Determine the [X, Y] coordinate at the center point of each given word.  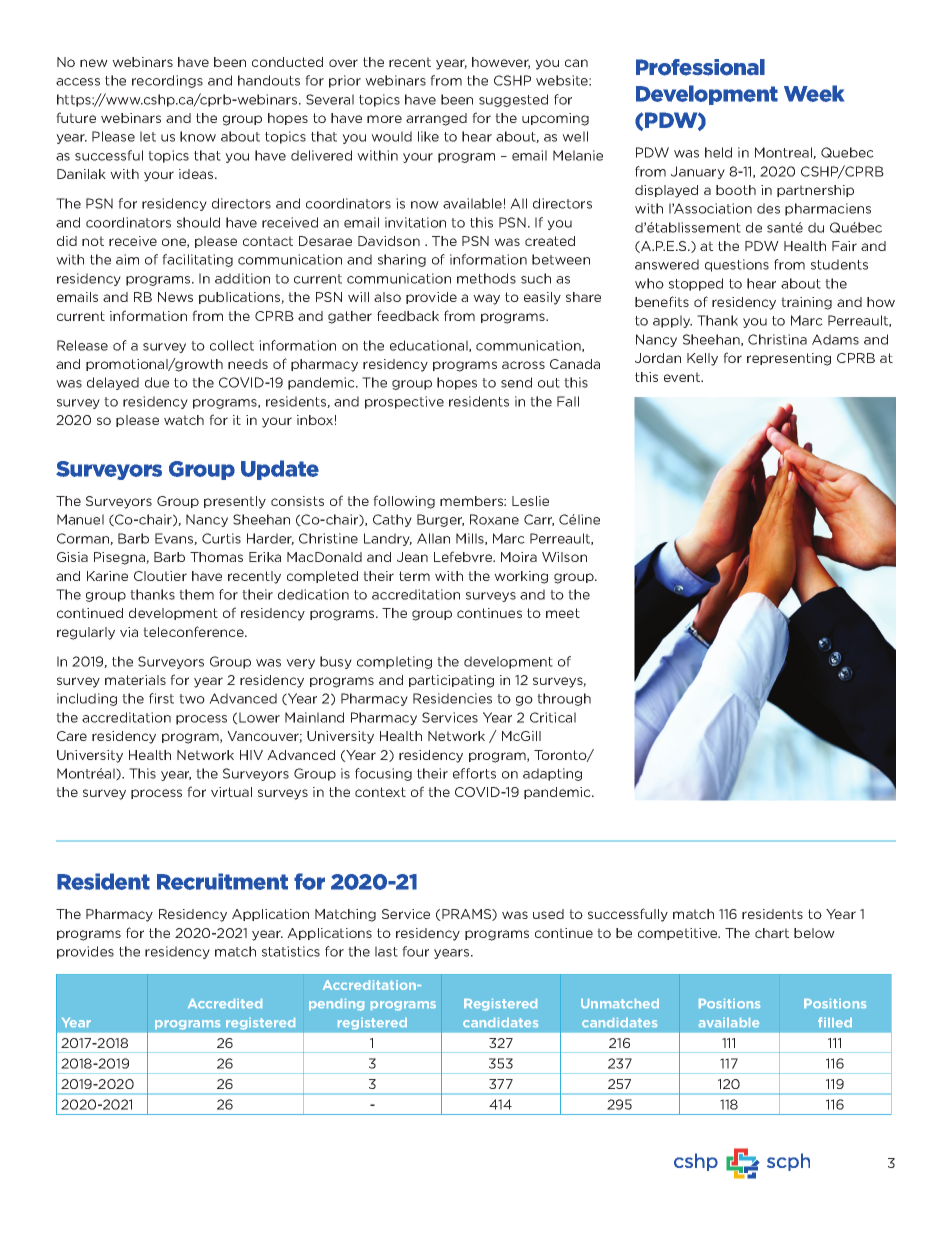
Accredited [225, 1003]
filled [835, 1022]
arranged [436, 119]
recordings [167, 81]
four [415, 951]
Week [814, 93]
